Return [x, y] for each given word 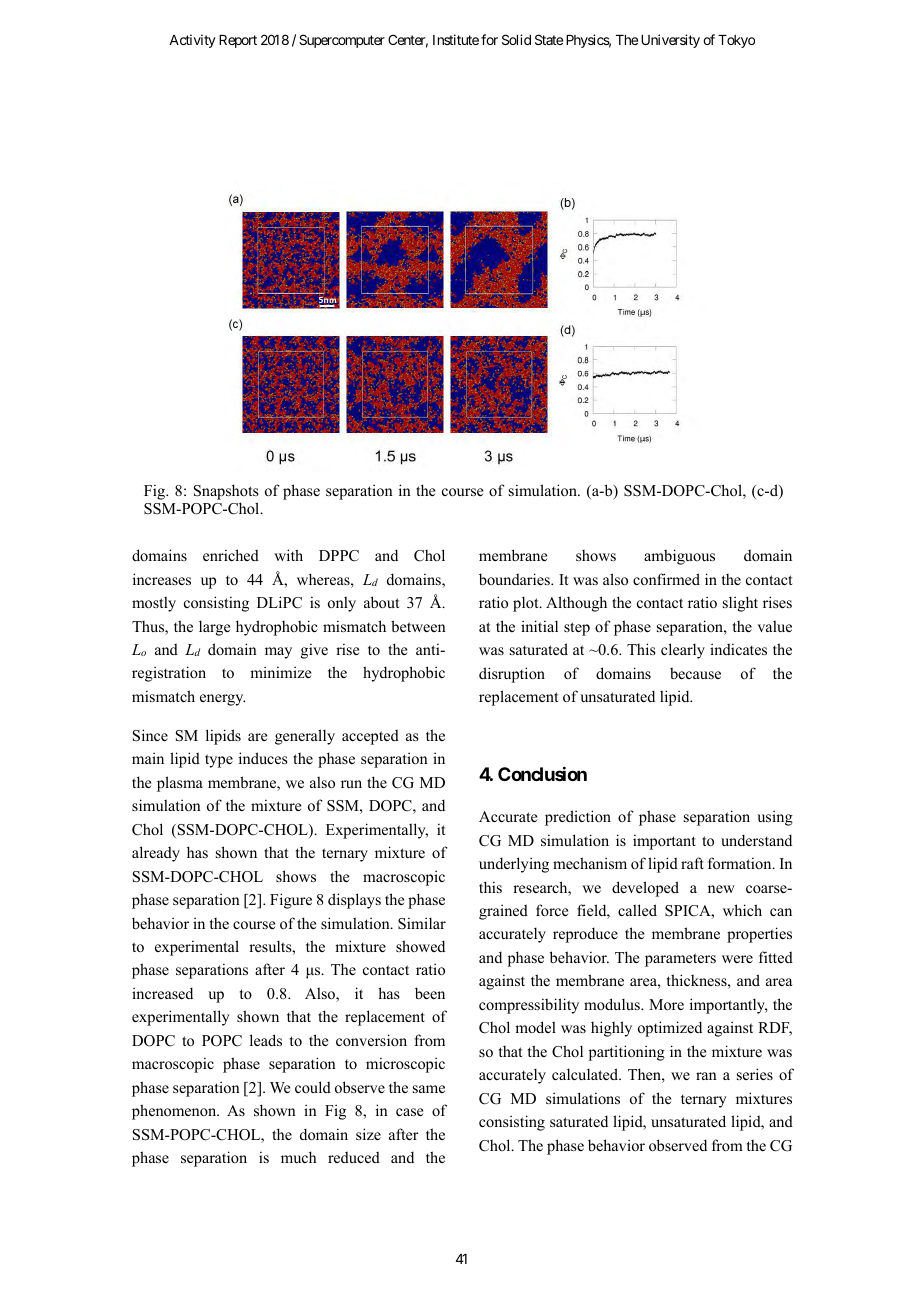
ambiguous [679, 557]
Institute [456, 39]
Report [238, 41]
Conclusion [542, 774]
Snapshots [226, 492]
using [775, 818]
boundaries [515, 579]
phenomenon [175, 1112]
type [219, 761]
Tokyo [736, 41]
